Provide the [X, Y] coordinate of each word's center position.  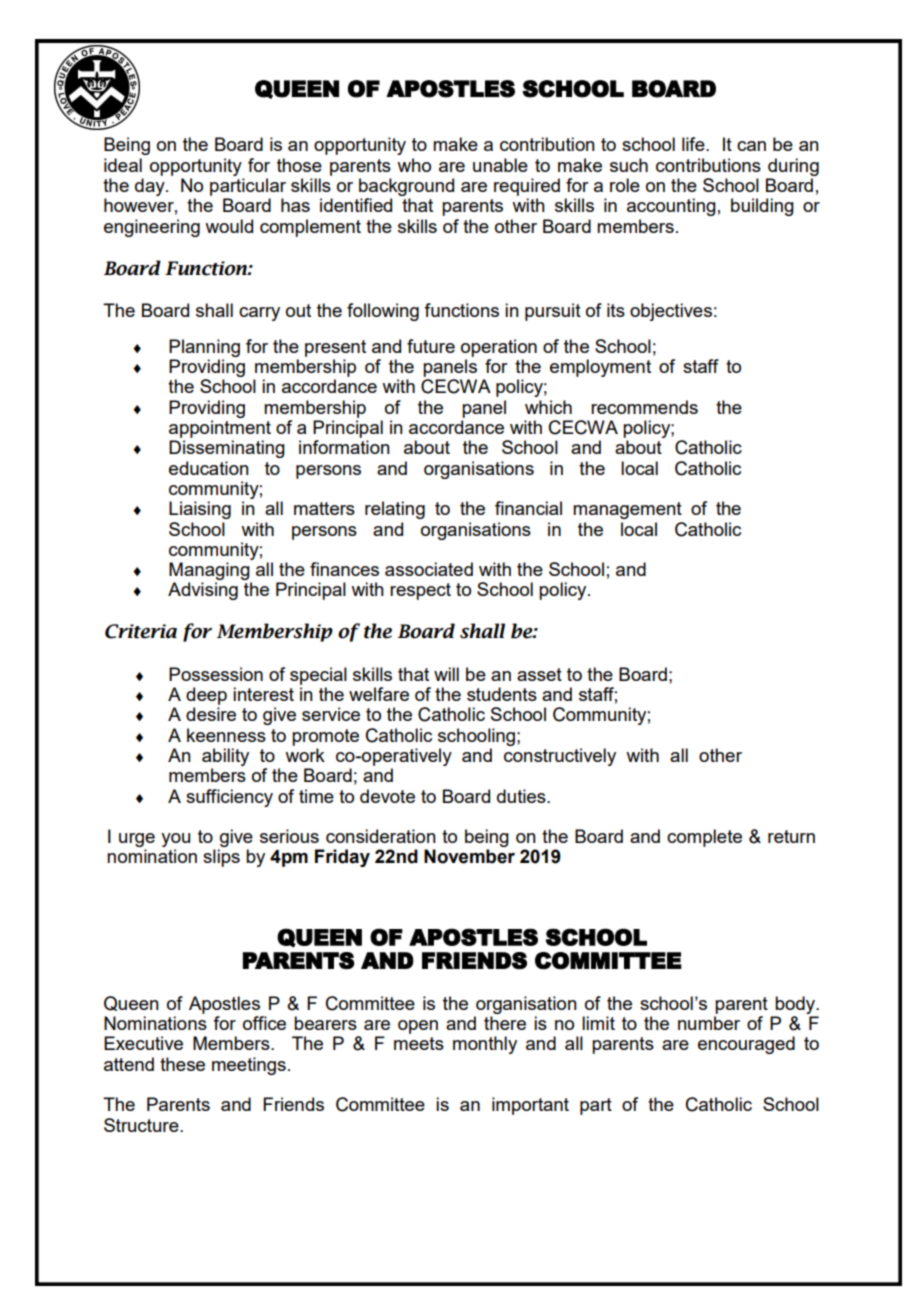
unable [500, 165]
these [182, 1064]
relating [395, 510]
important [530, 1106]
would [229, 226]
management [627, 510]
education [209, 468]
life [694, 144]
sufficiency [229, 798]
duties [522, 796]
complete [704, 838]
